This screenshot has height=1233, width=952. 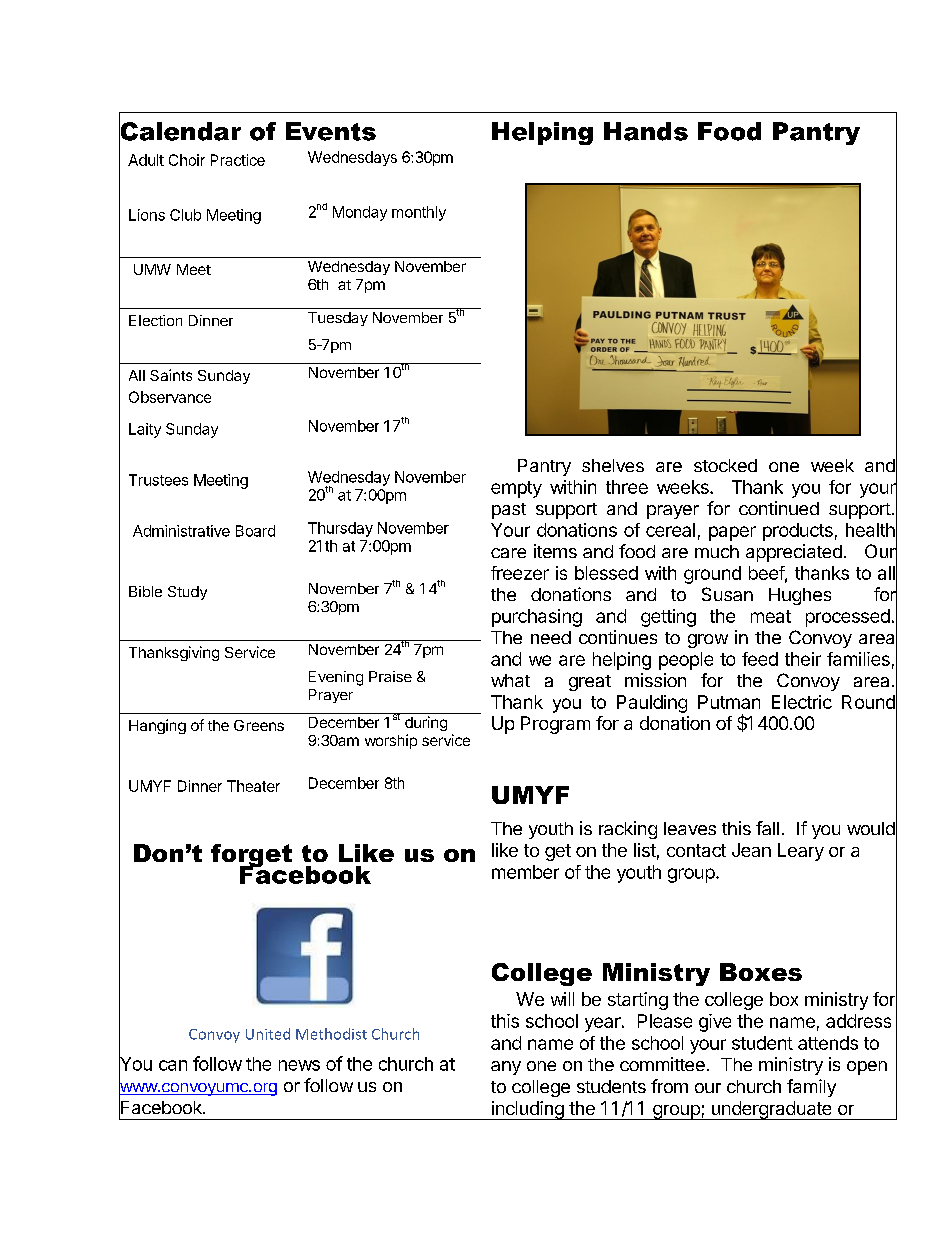 I want to click on Leary, so click(x=801, y=852).
